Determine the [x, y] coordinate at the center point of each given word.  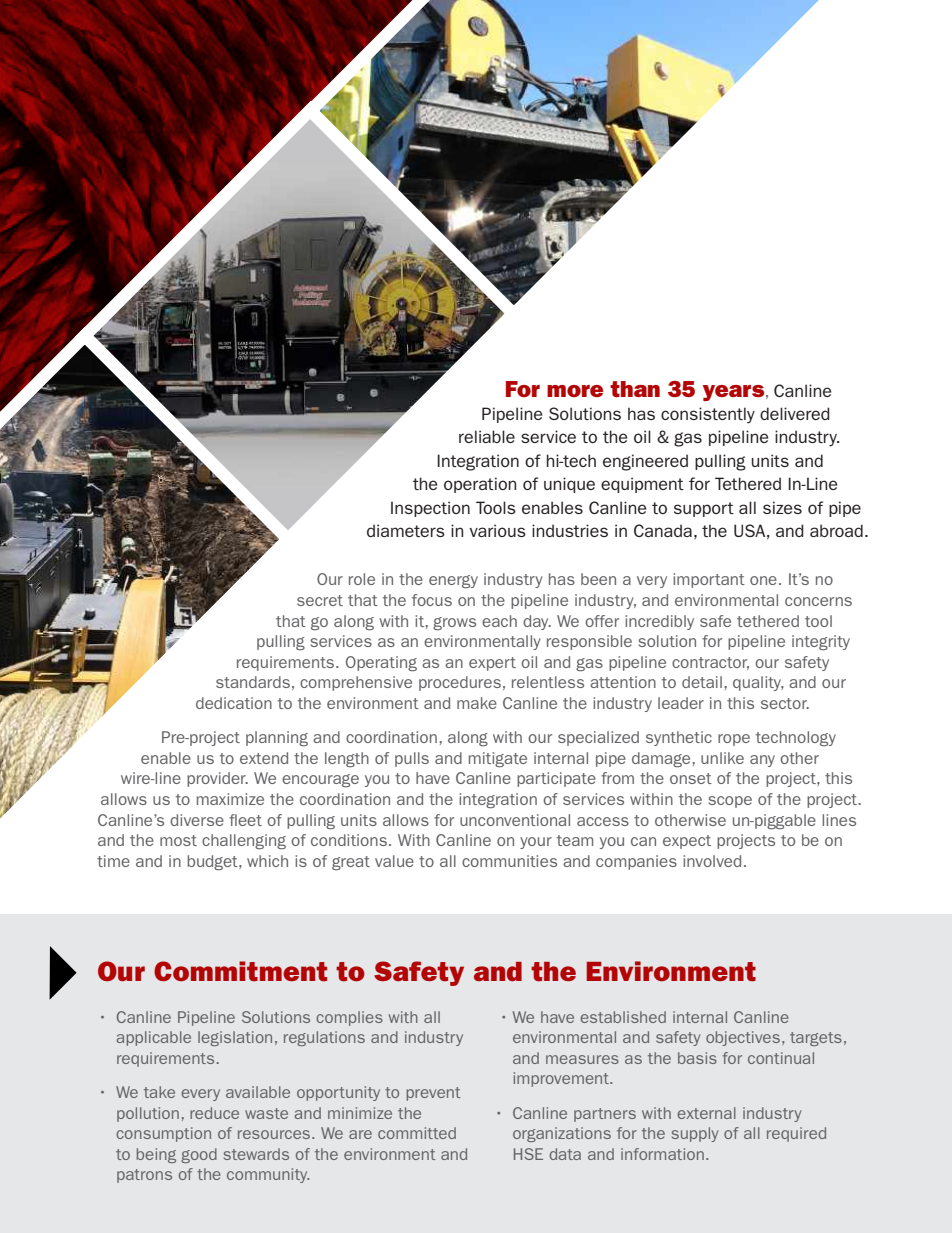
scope [730, 802]
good [199, 1155]
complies [349, 1018]
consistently [708, 415]
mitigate [498, 759]
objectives [743, 1038]
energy [453, 581]
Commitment [240, 971]
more [575, 391]
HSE [528, 1154]
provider [217, 779]
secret [320, 600]
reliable [487, 436]
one [763, 580]
